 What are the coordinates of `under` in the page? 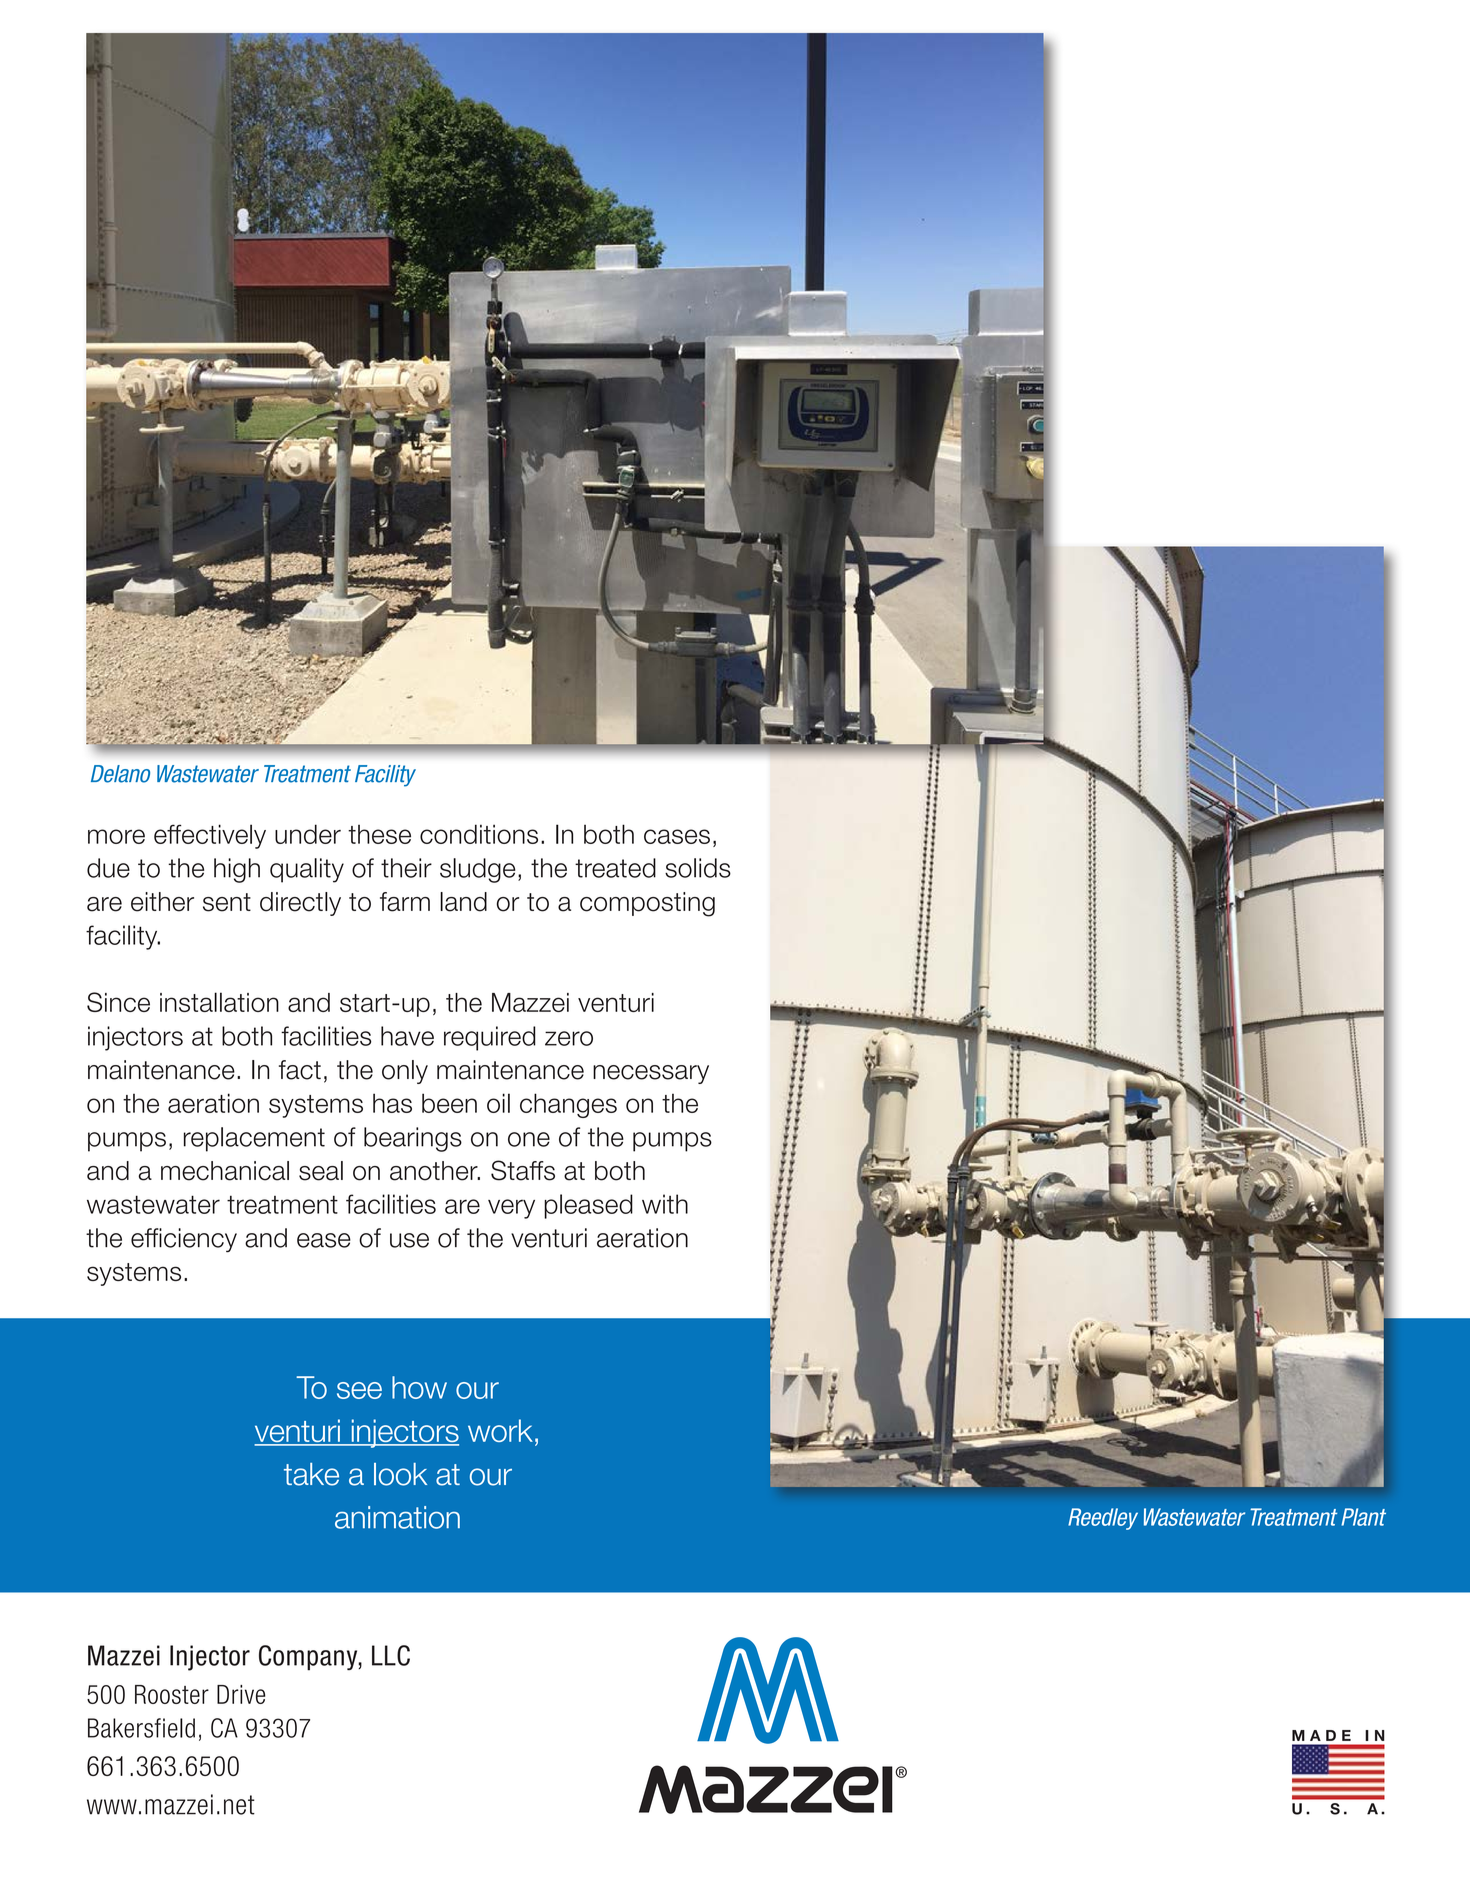 It's located at (308, 834).
